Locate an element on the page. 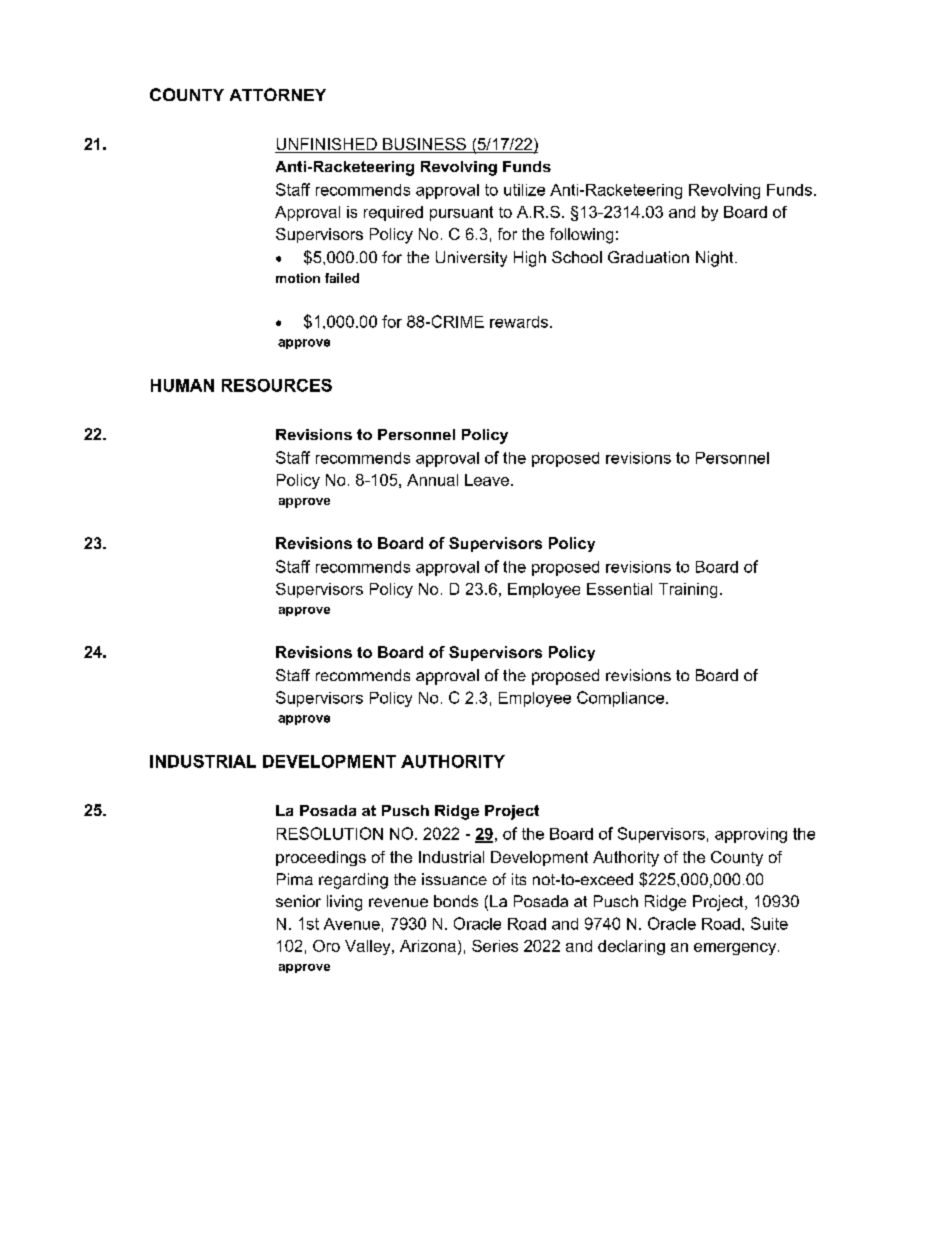  Series is located at coordinates (495, 946).
